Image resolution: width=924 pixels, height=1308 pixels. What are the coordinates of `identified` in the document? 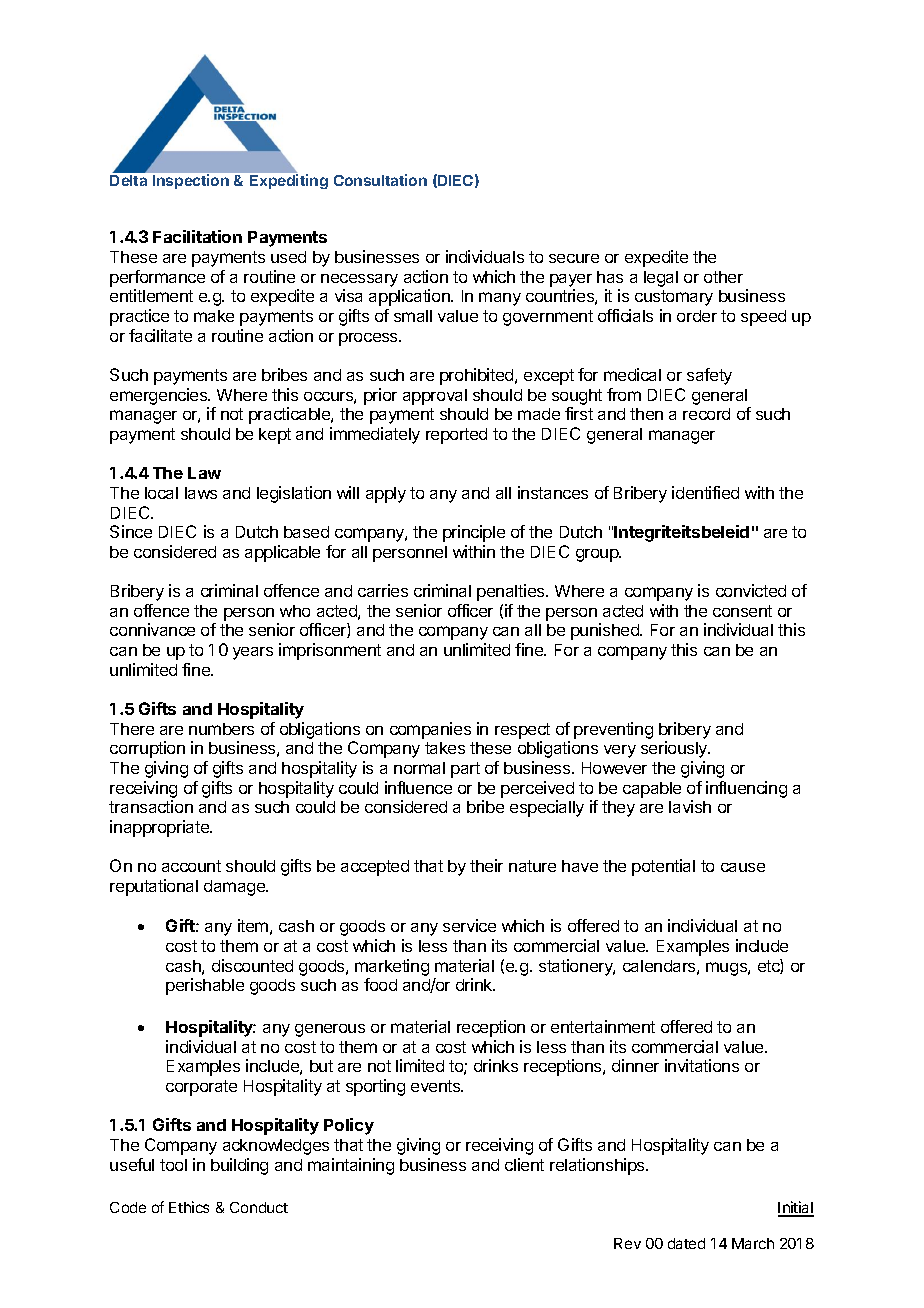 It's located at (705, 492).
